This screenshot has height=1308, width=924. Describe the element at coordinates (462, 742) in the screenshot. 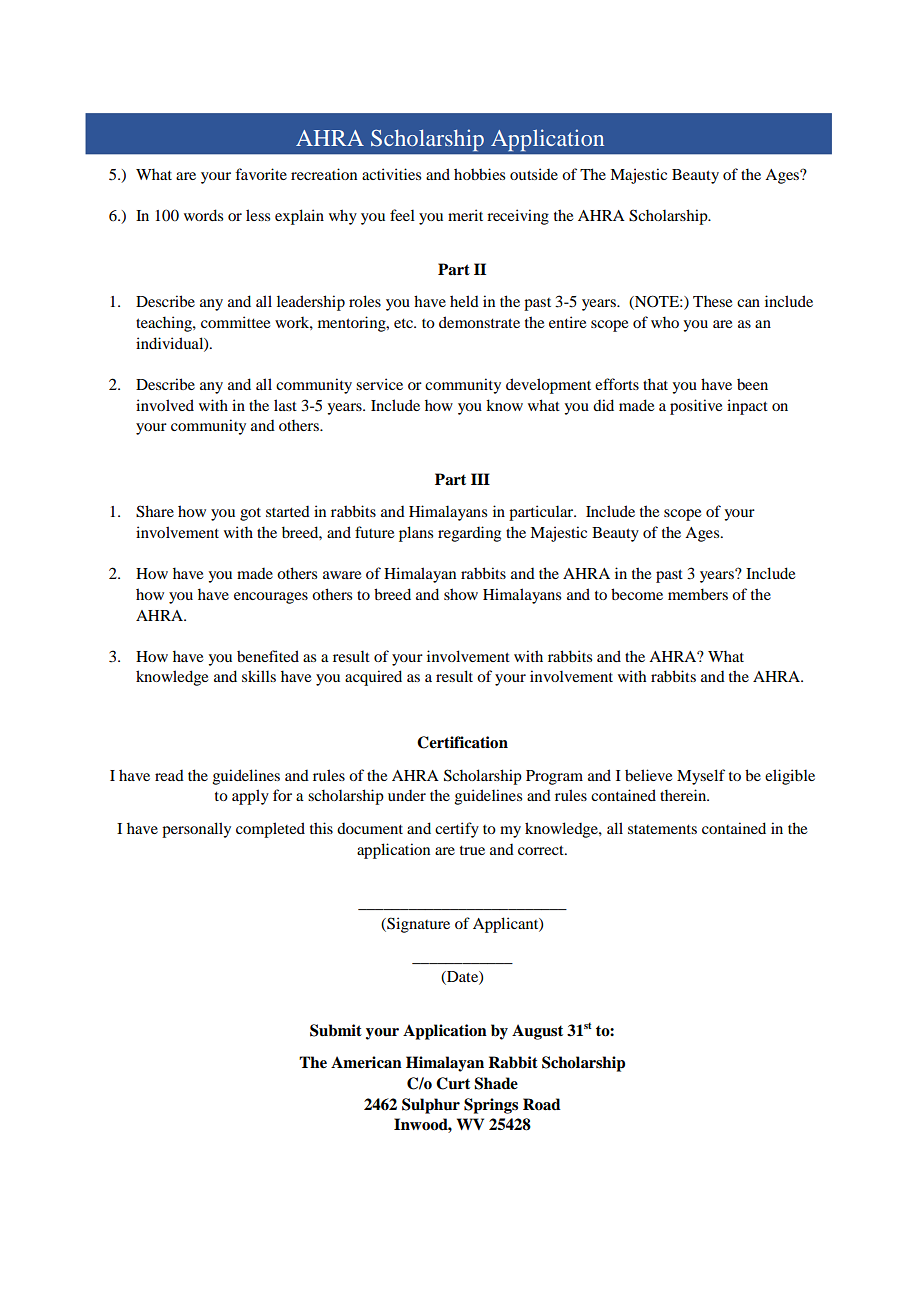

I see `Certification` at that location.
